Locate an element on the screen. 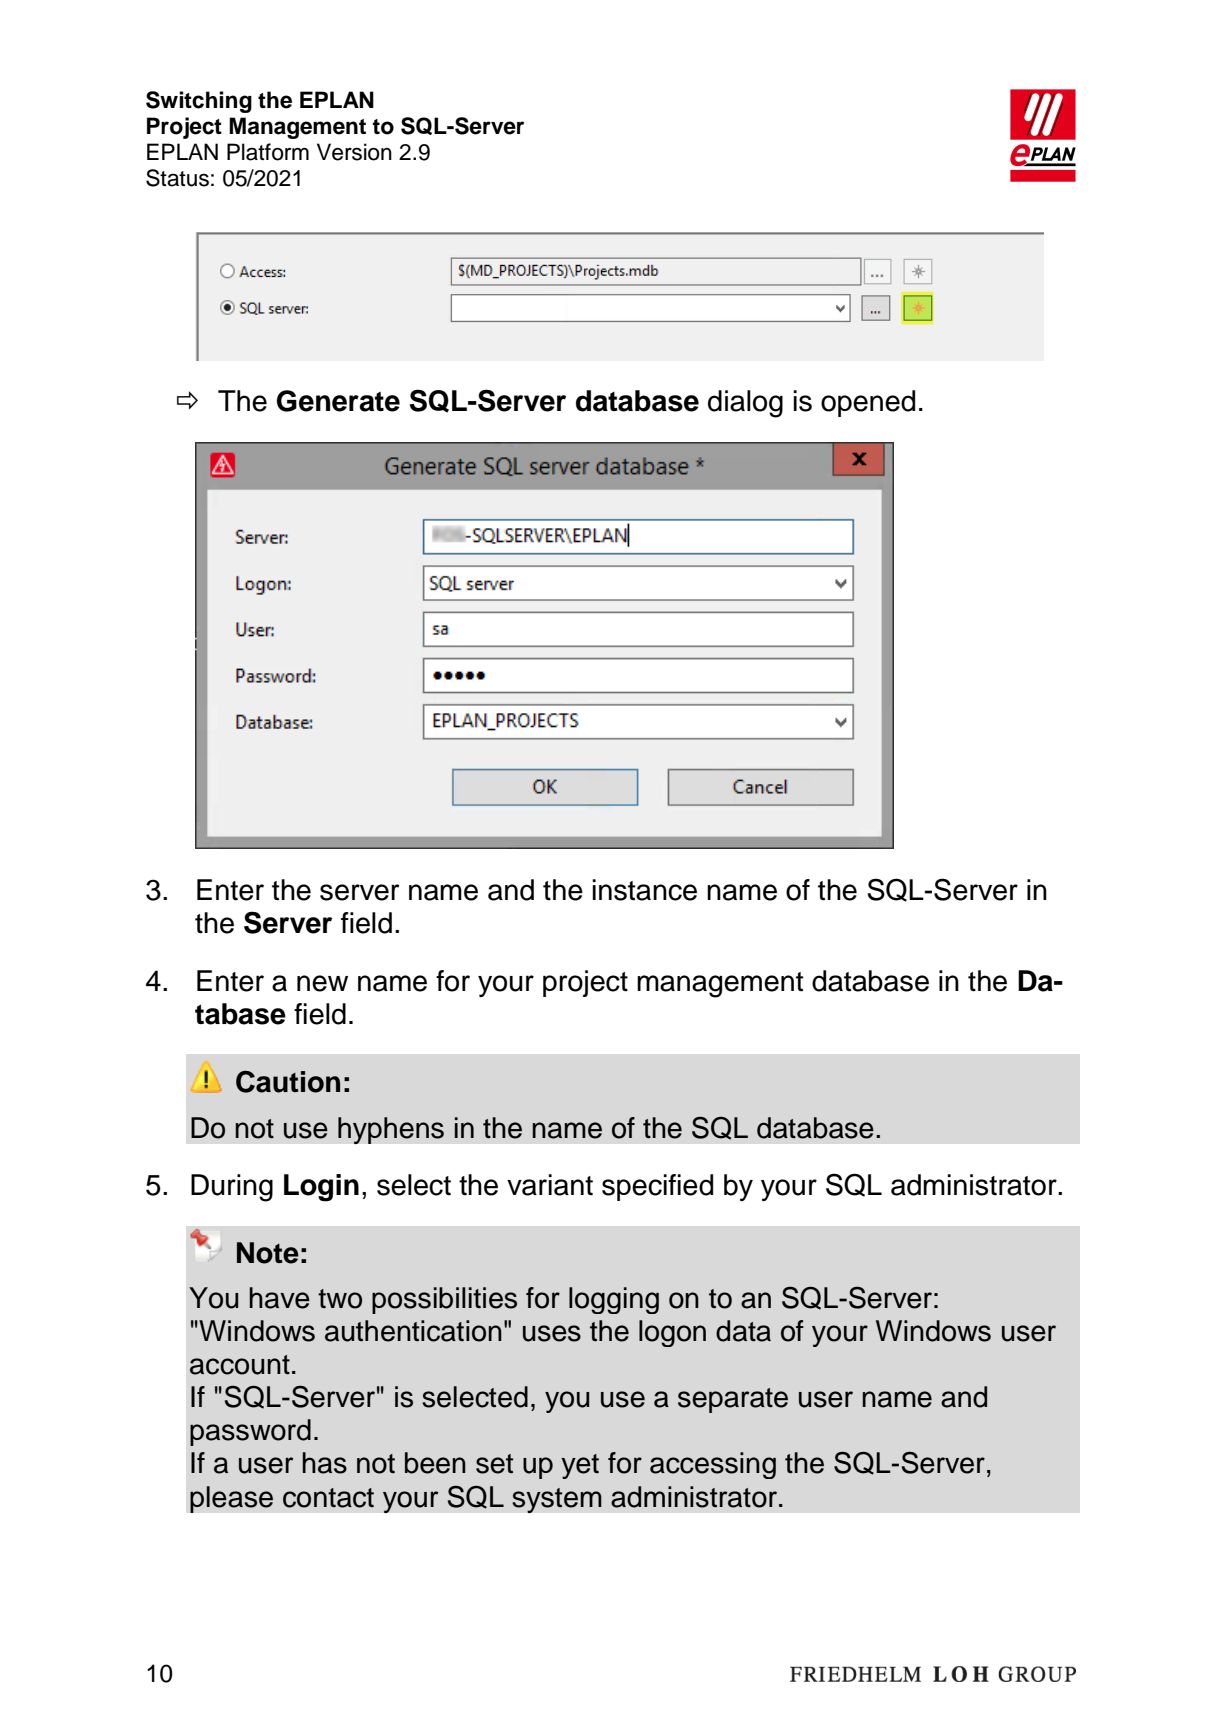  Version is located at coordinates (354, 152).
